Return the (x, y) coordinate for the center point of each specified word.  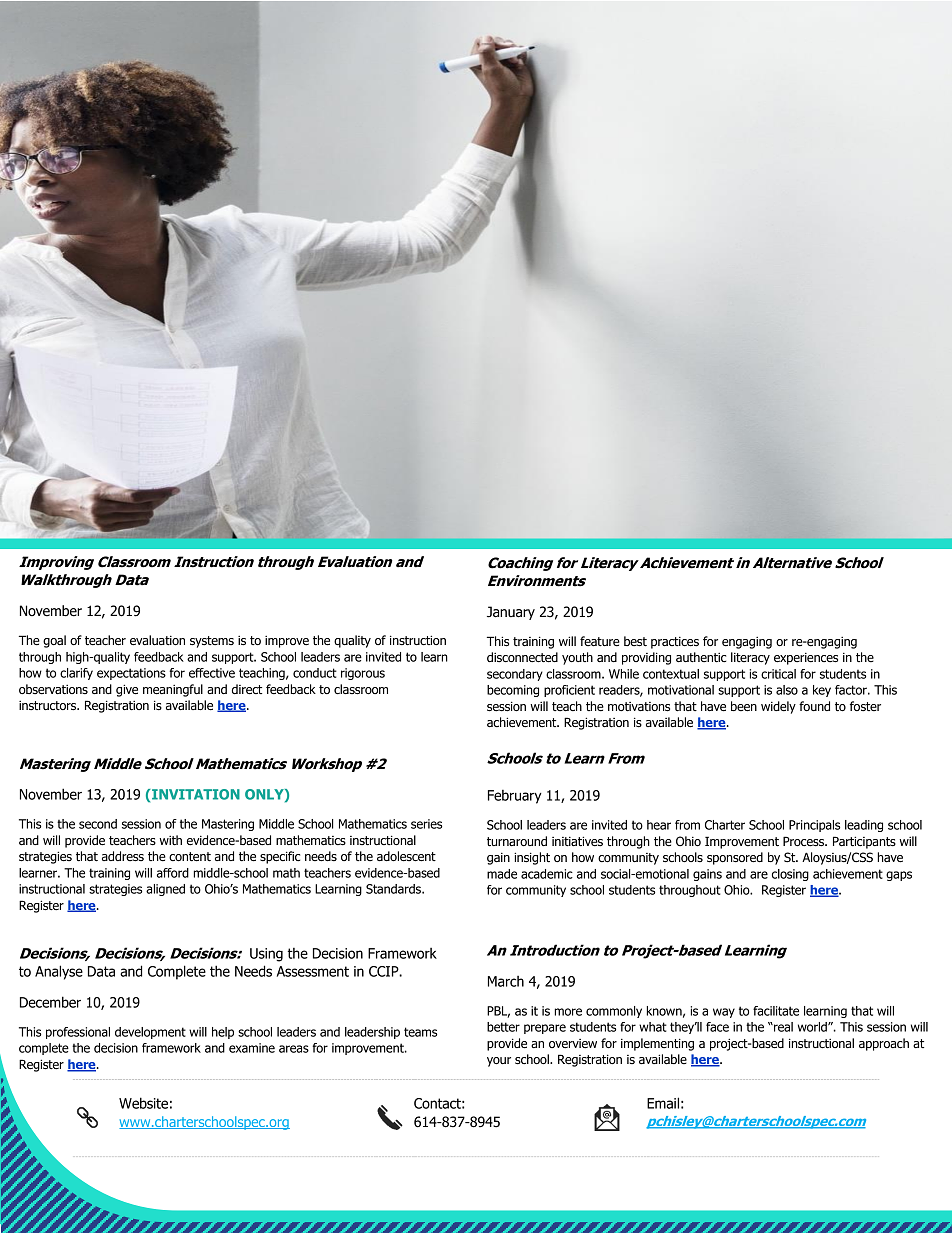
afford (173, 873)
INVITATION (195, 794)
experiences (806, 659)
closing (790, 875)
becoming (513, 691)
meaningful (173, 690)
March (506, 981)
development (150, 1033)
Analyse (59, 972)
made (502, 874)
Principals (814, 826)
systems (212, 642)
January (511, 613)
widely (778, 707)
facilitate (776, 1011)
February (515, 797)
